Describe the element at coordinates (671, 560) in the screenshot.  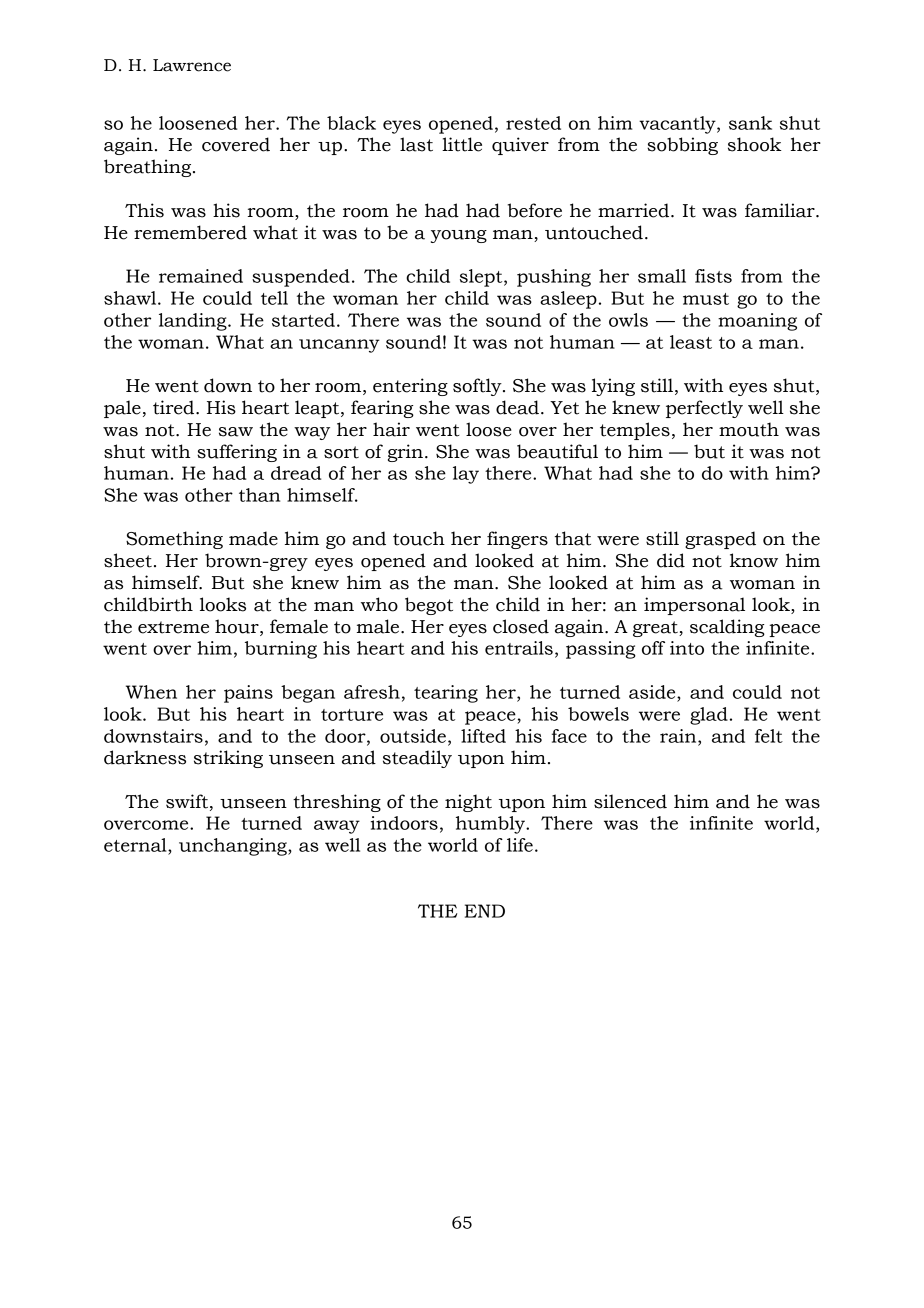
I see `did` at that location.
